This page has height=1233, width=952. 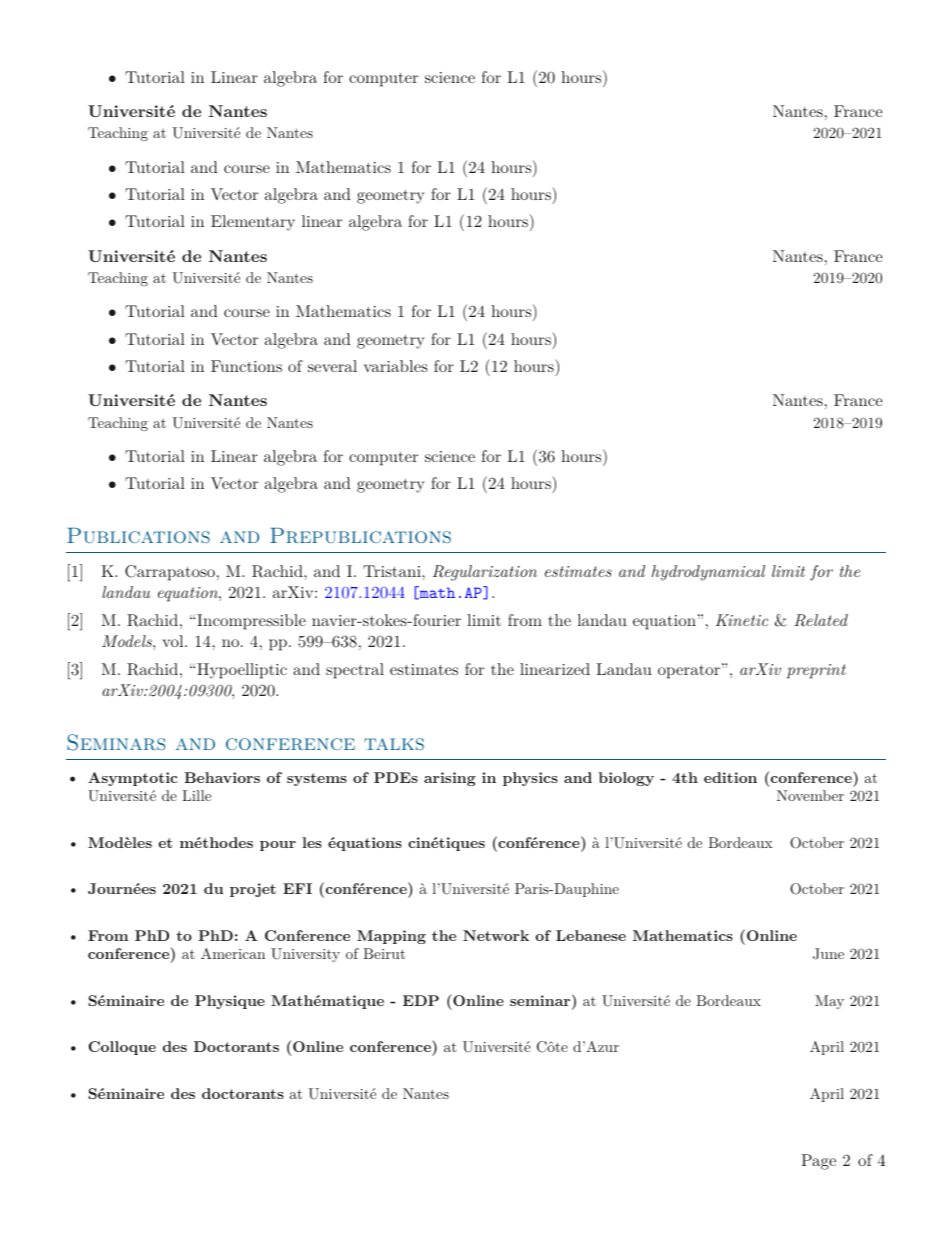 What do you see at coordinates (253, 223) in the page?
I see `Elementary` at bounding box center [253, 223].
